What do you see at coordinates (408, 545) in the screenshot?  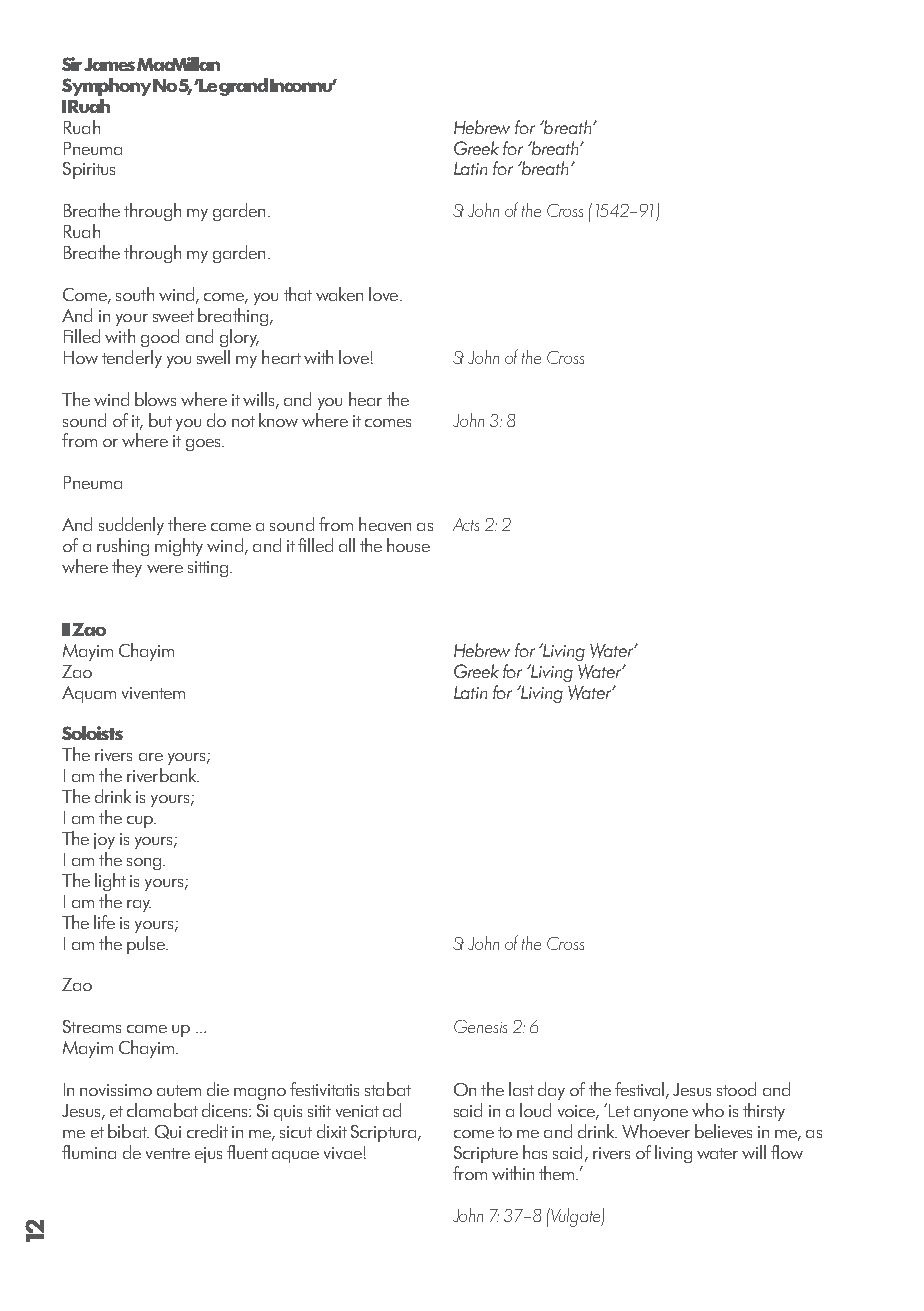 I see `house` at bounding box center [408, 545].
